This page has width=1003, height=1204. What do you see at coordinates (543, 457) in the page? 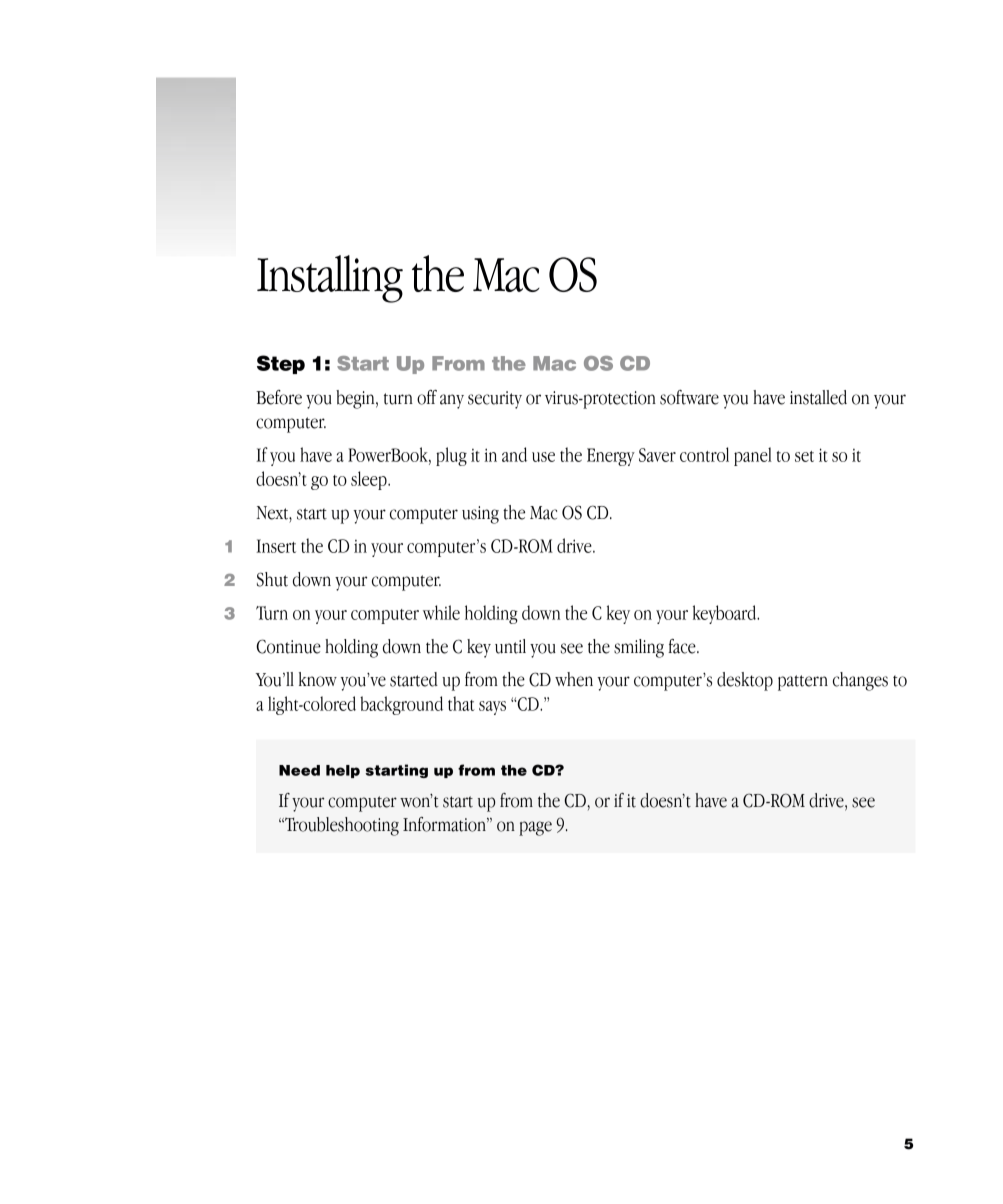
I see `use` at bounding box center [543, 457].
